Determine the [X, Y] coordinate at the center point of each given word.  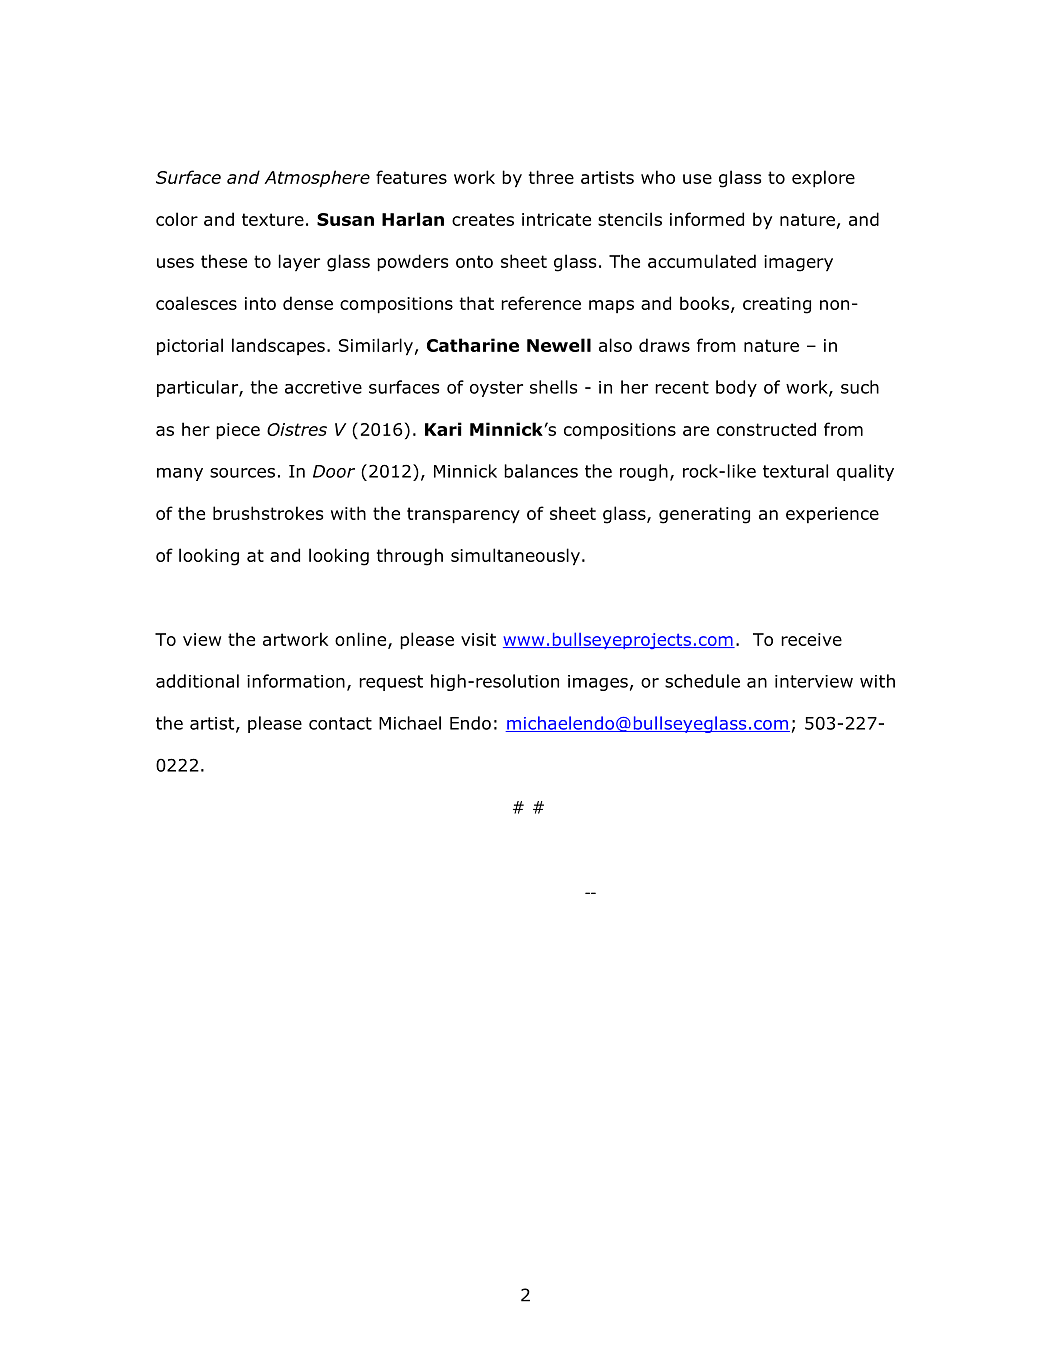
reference [541, 303]
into [260, 303]
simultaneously [515, 557]
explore [823, 179]
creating [777, 305]
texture [273, 219]
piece [238, 431]
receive [811, 639]
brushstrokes [268, 513]
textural [795, 471]
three [551, 177]
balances [541, 471]
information [296, 681]
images [598, 683]
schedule [702, 681]
